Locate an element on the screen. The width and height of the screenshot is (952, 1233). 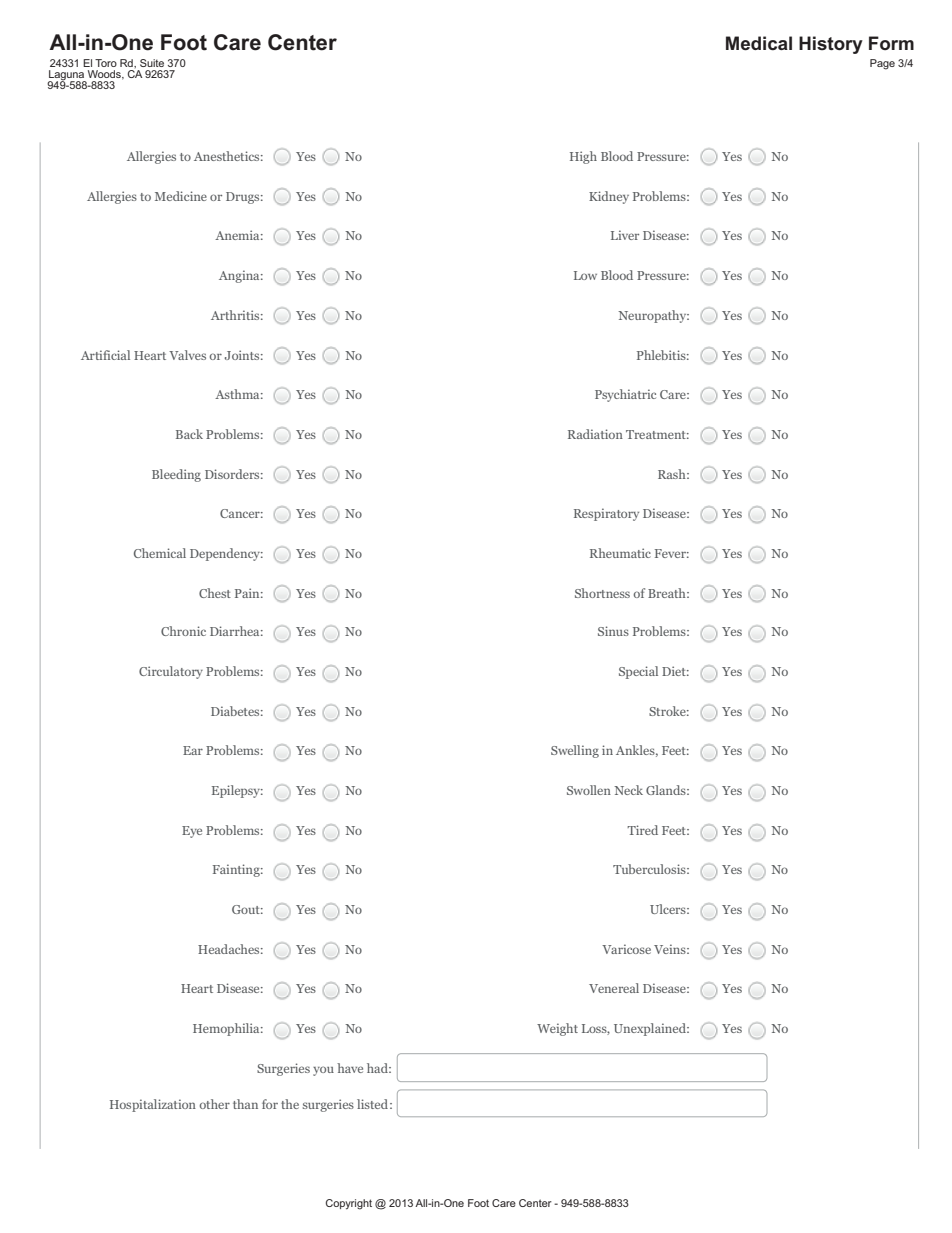
Circulatory is located at coordinates (171, 672).
